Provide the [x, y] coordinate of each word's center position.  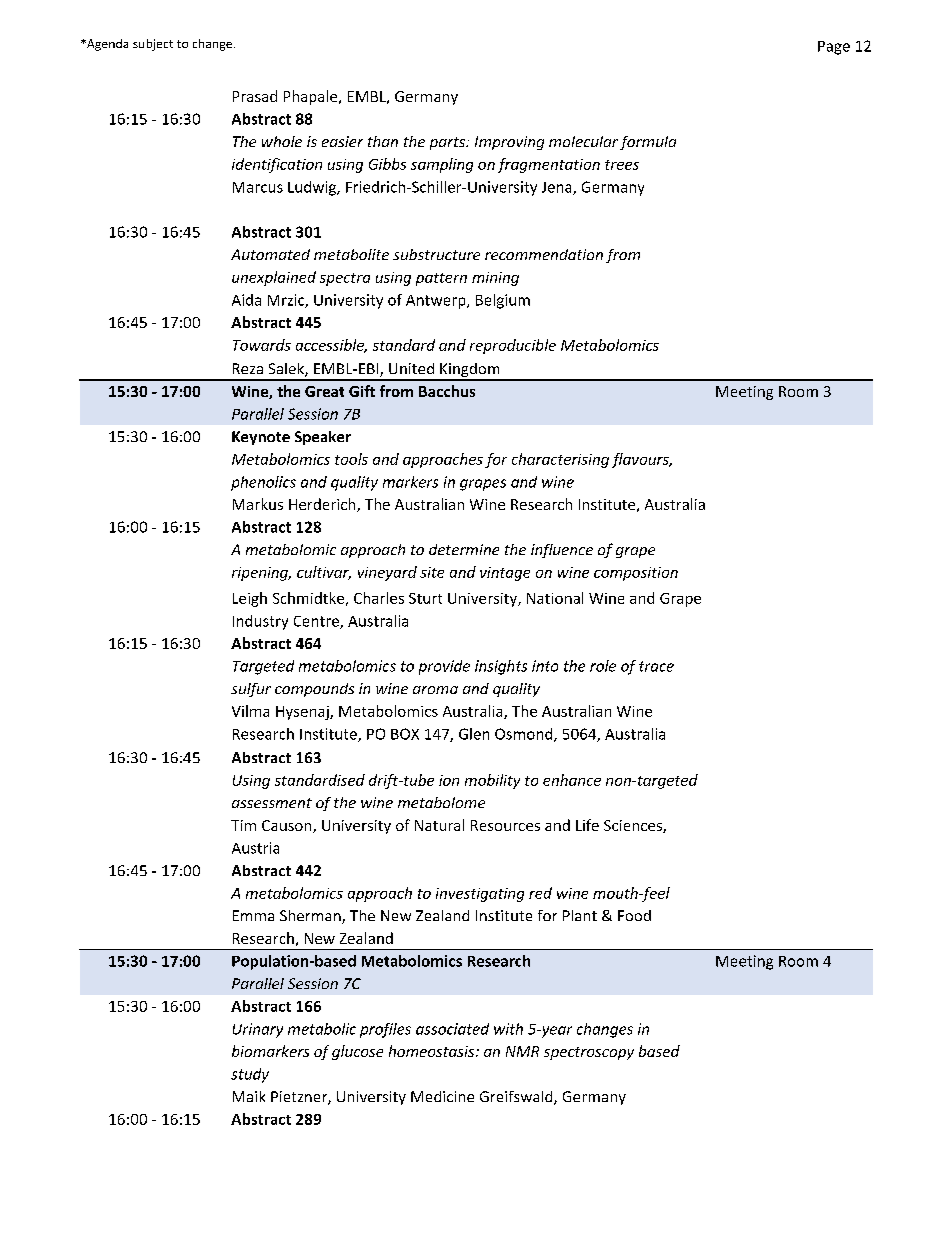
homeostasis [433, 1051]
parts [449, 143]
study [250, 1075]
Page [834, 48]
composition [636, 574]
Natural [439, 825]
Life [587, 825]
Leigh [250, 599]
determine [464, 549]
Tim [243, 825]
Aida [246, 300]
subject [153, 45]
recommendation [544, 254]
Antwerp [437, 302]
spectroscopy [589, 1053]
